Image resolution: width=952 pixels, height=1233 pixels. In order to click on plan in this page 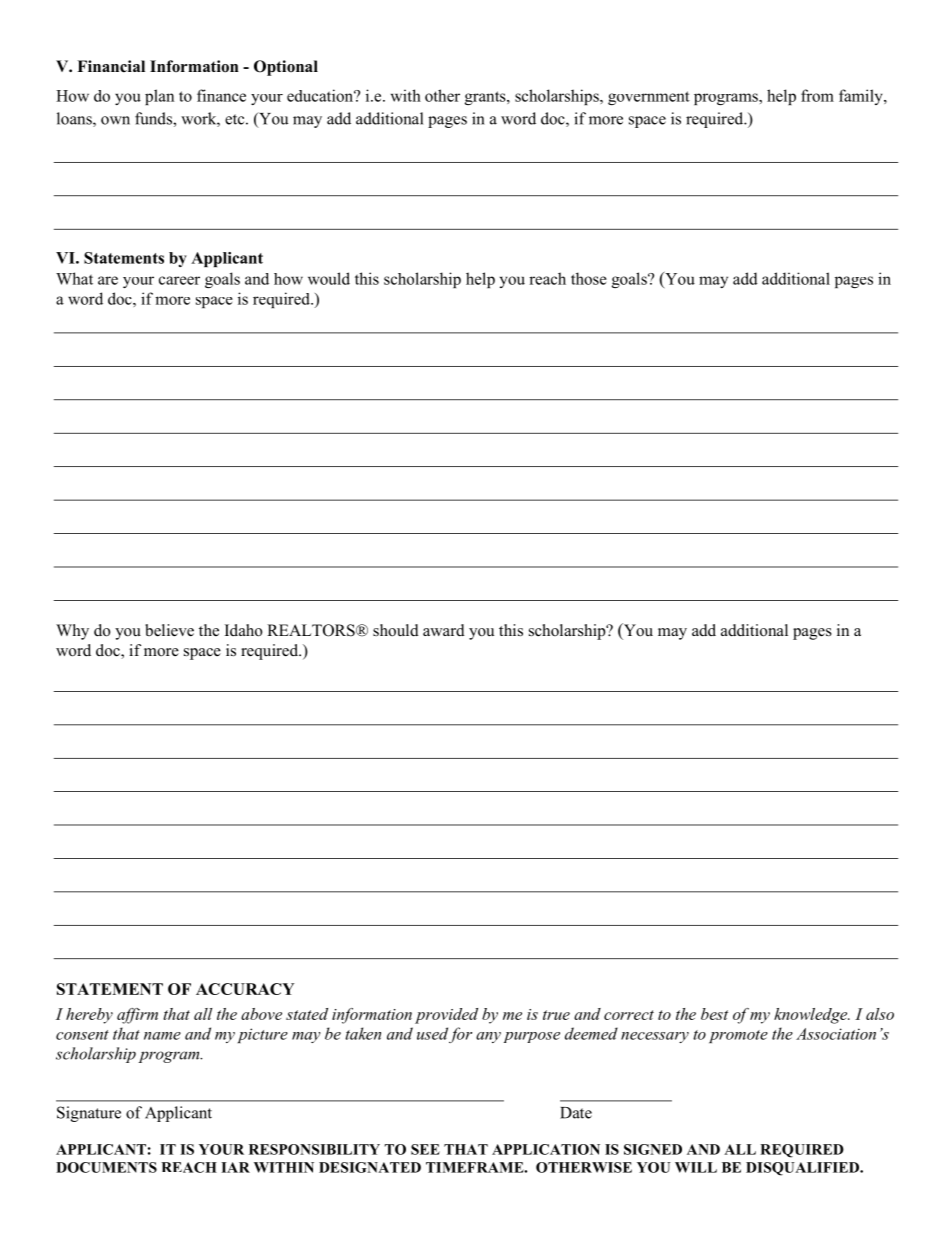, I will do `click(159, 97)`.
